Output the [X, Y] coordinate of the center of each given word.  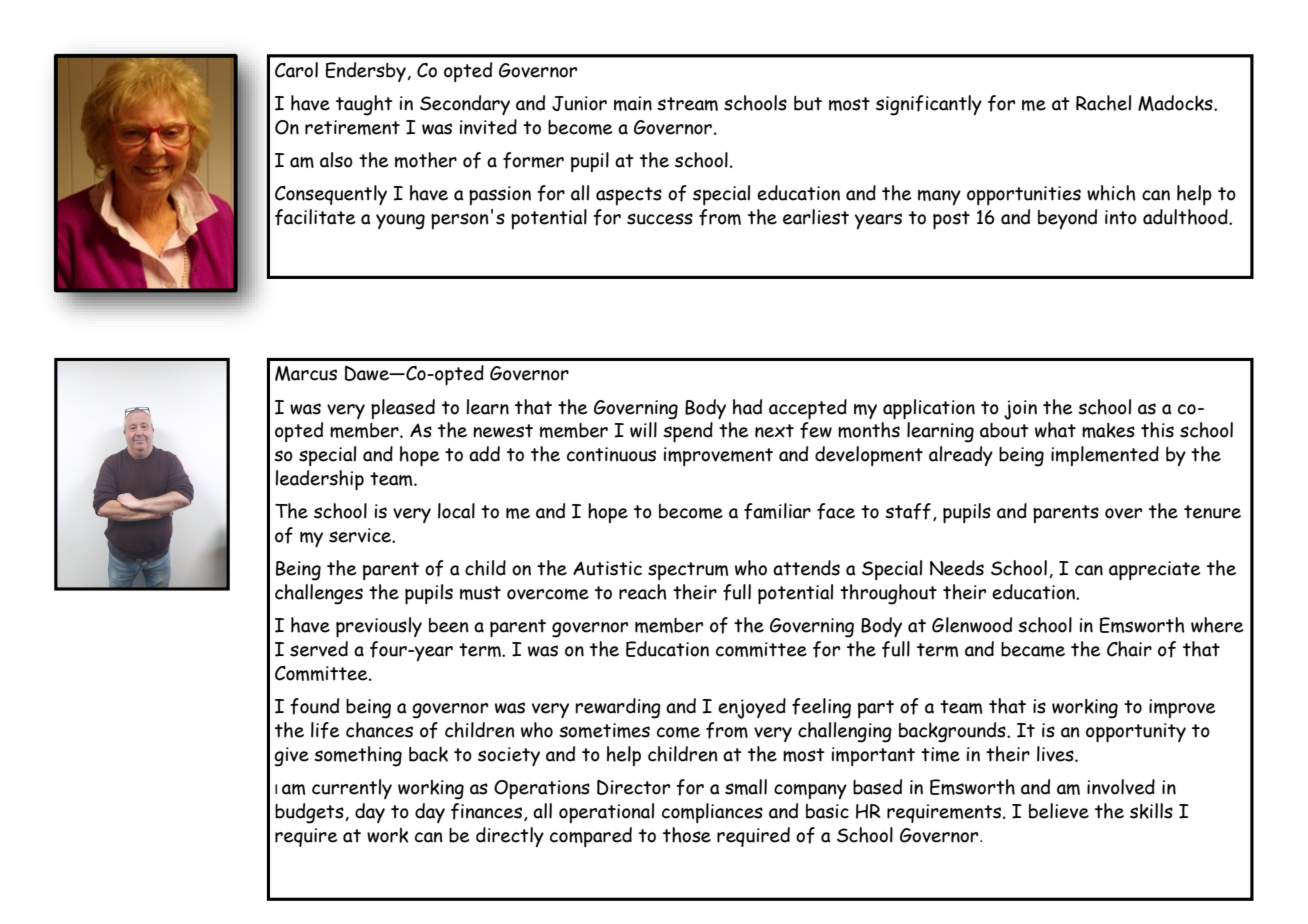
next [774, 431]
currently [352, 789]
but [808, 103]
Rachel [1103, 103]
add [484, 454]
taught [364, 105]
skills [1151, 811]
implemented [1105, 456]
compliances [712, 813]
